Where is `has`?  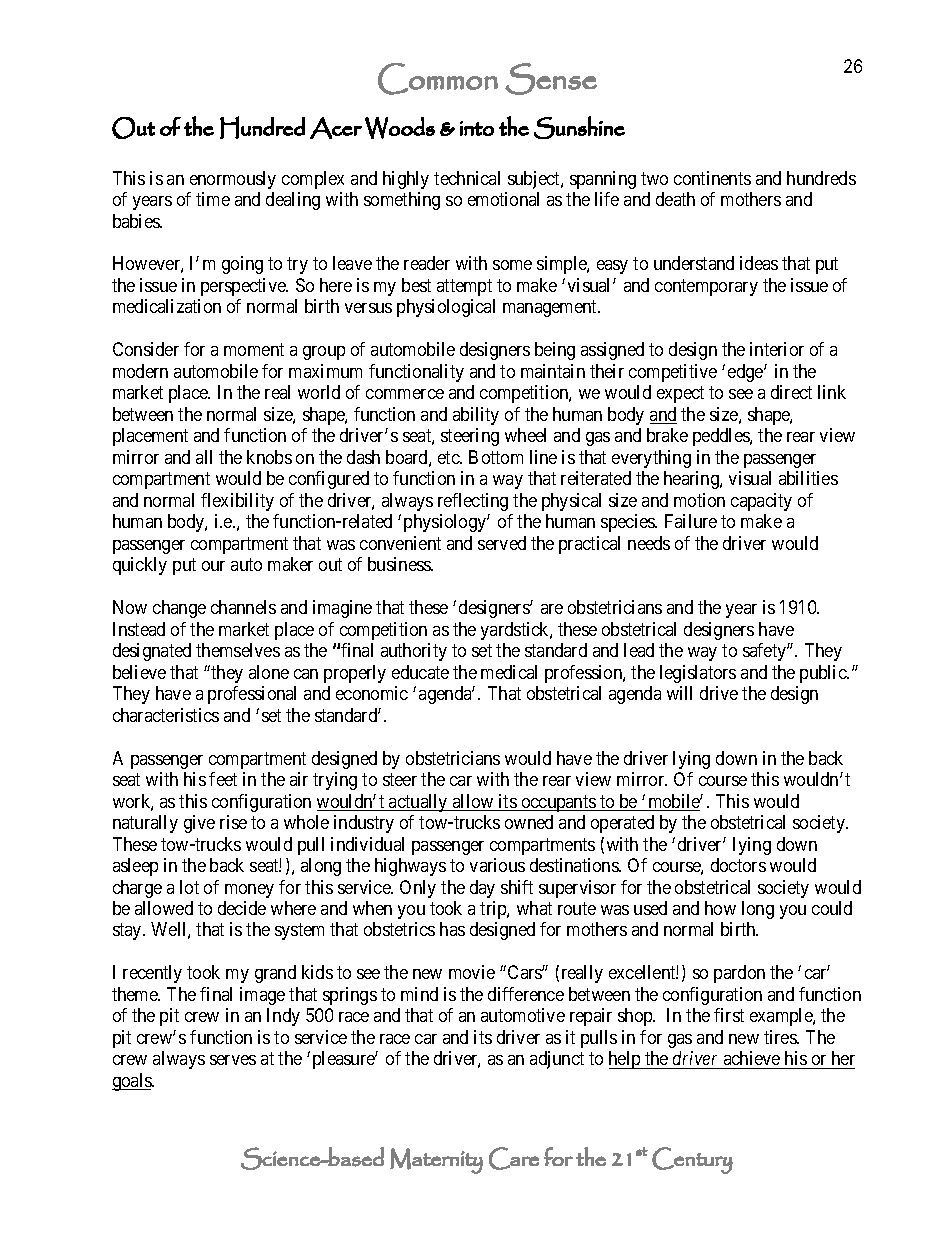 has is located at coordinates (452, 929).
